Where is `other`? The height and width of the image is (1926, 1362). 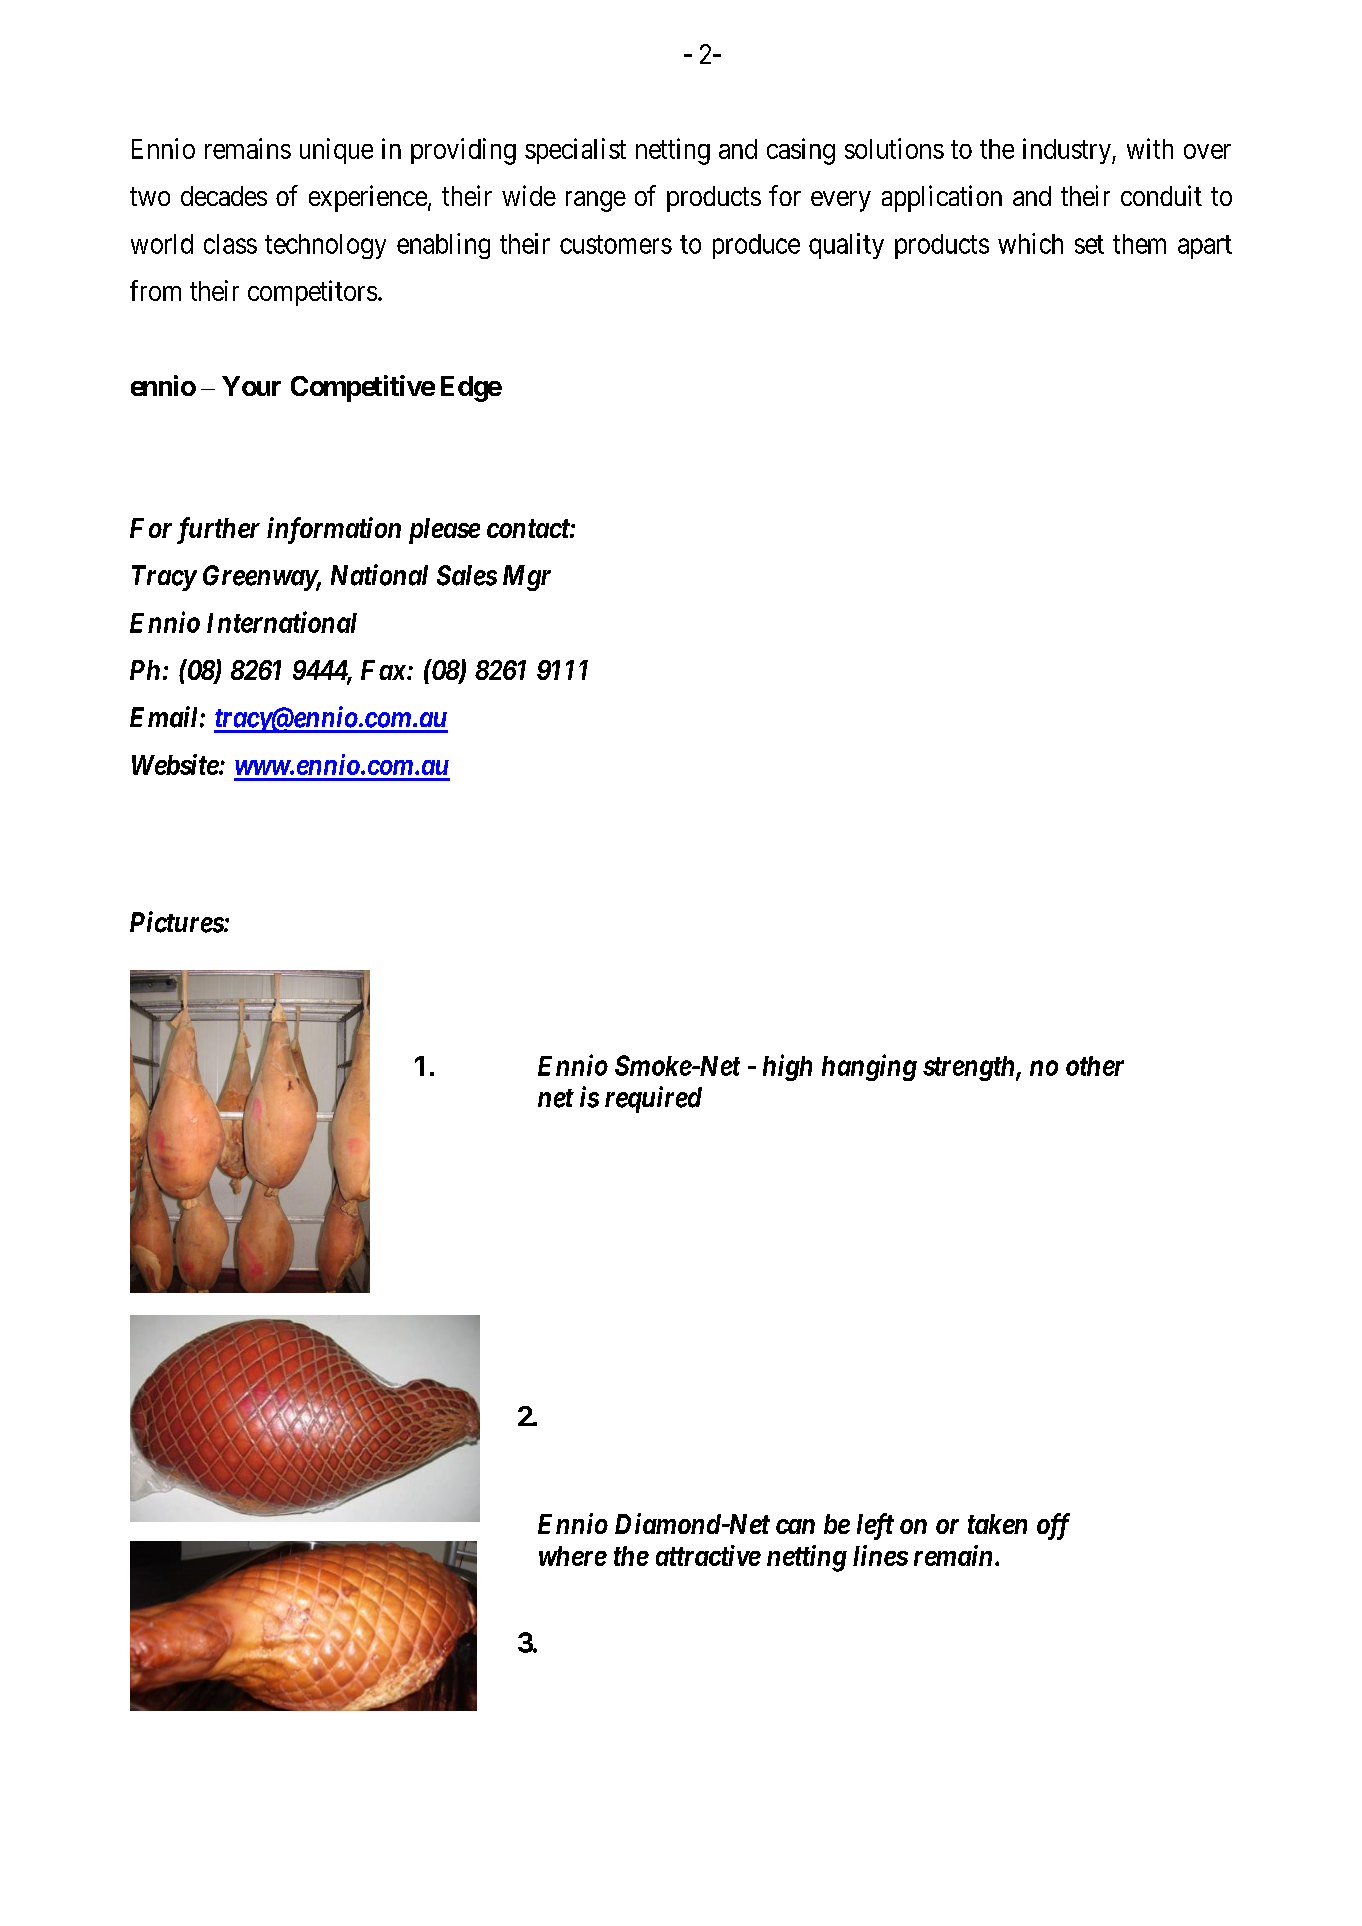 other is located at coordinates (1095, 1066).
